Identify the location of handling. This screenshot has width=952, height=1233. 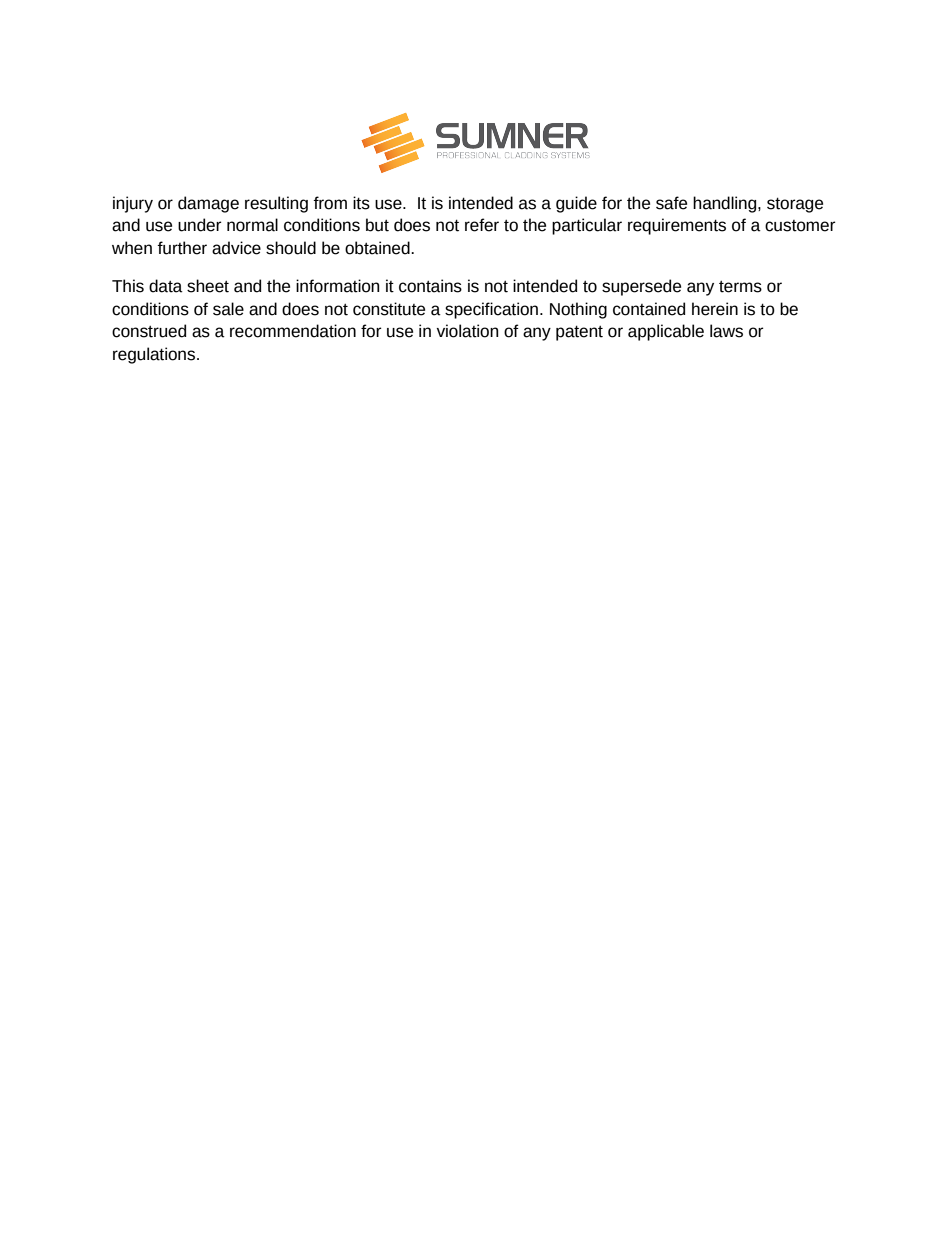
(726, 204).
